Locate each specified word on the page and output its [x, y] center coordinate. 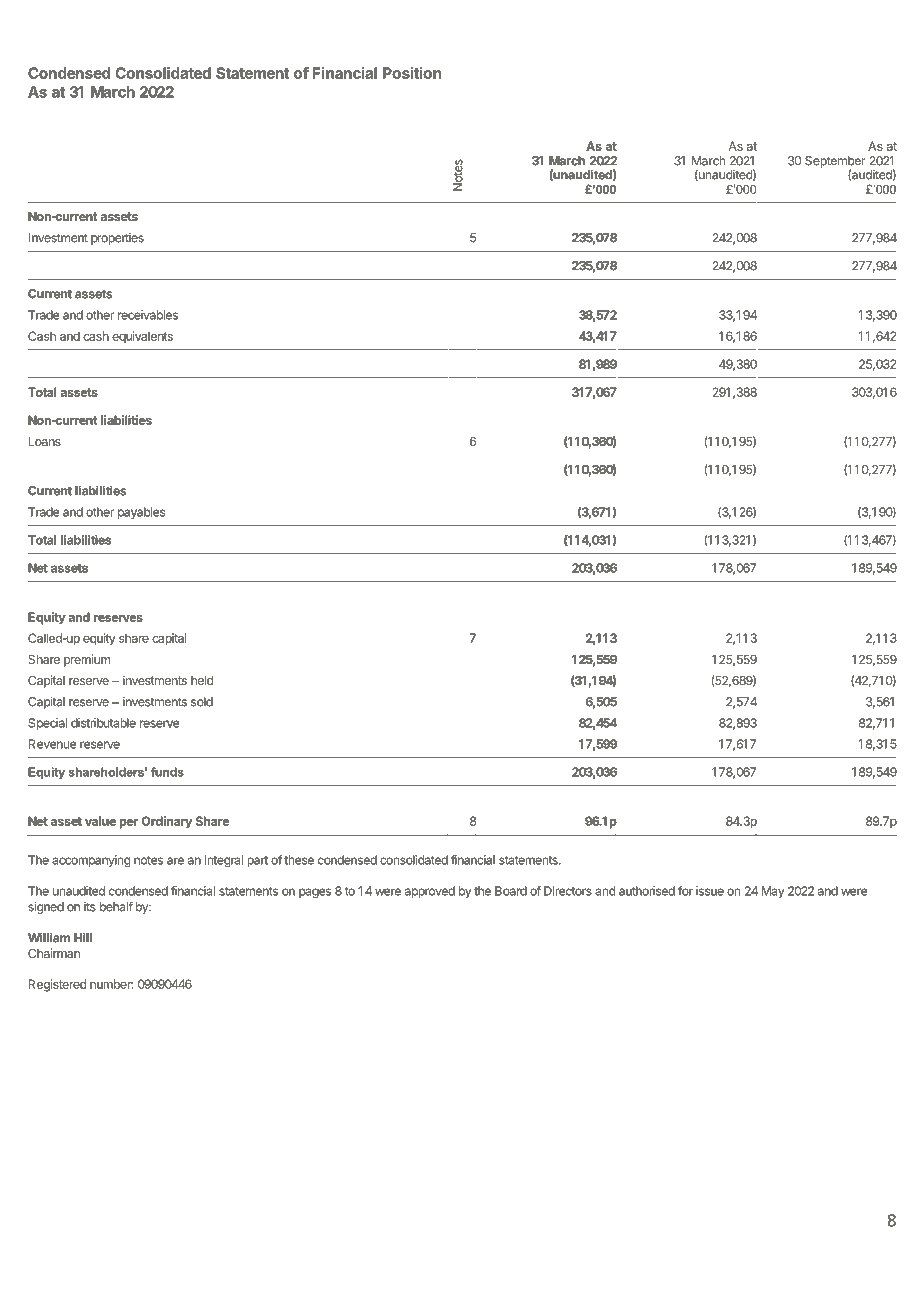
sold [202, 702]
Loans [45, 441]
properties [117, 239]
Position [412, 73]
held [202, 680]
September [835, 163]
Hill [83, 937]
